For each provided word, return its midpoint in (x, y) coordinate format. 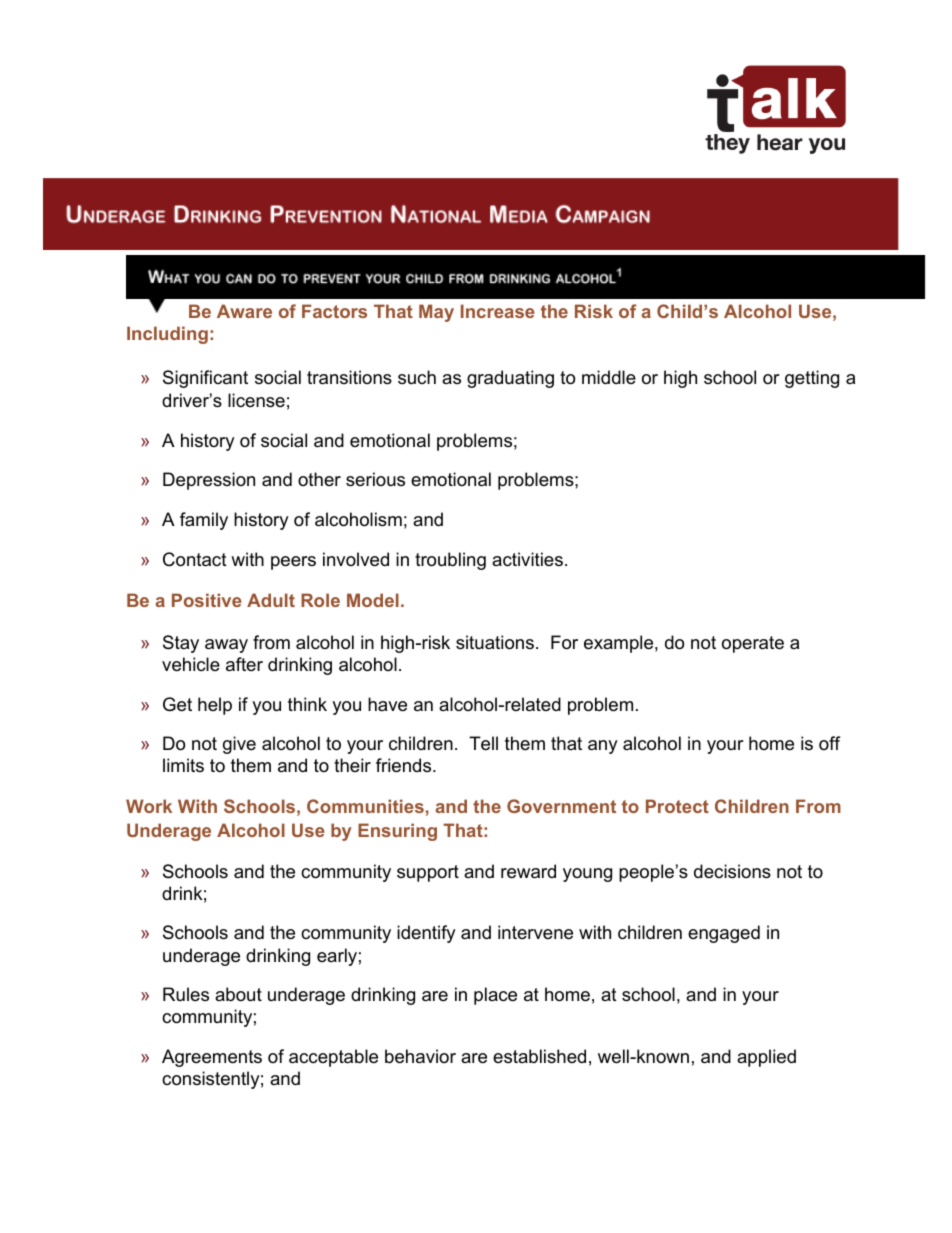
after (244, 664)
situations (495, 642)
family (204, 521)
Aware (244, 311)
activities (527, 559)
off (829, 743)
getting (812, 379)
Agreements (212, 1058)
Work (149, 806)
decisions (732, 871)
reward (528, 871)
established (539, 1056)
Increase (498, 311)
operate (753, 644)
